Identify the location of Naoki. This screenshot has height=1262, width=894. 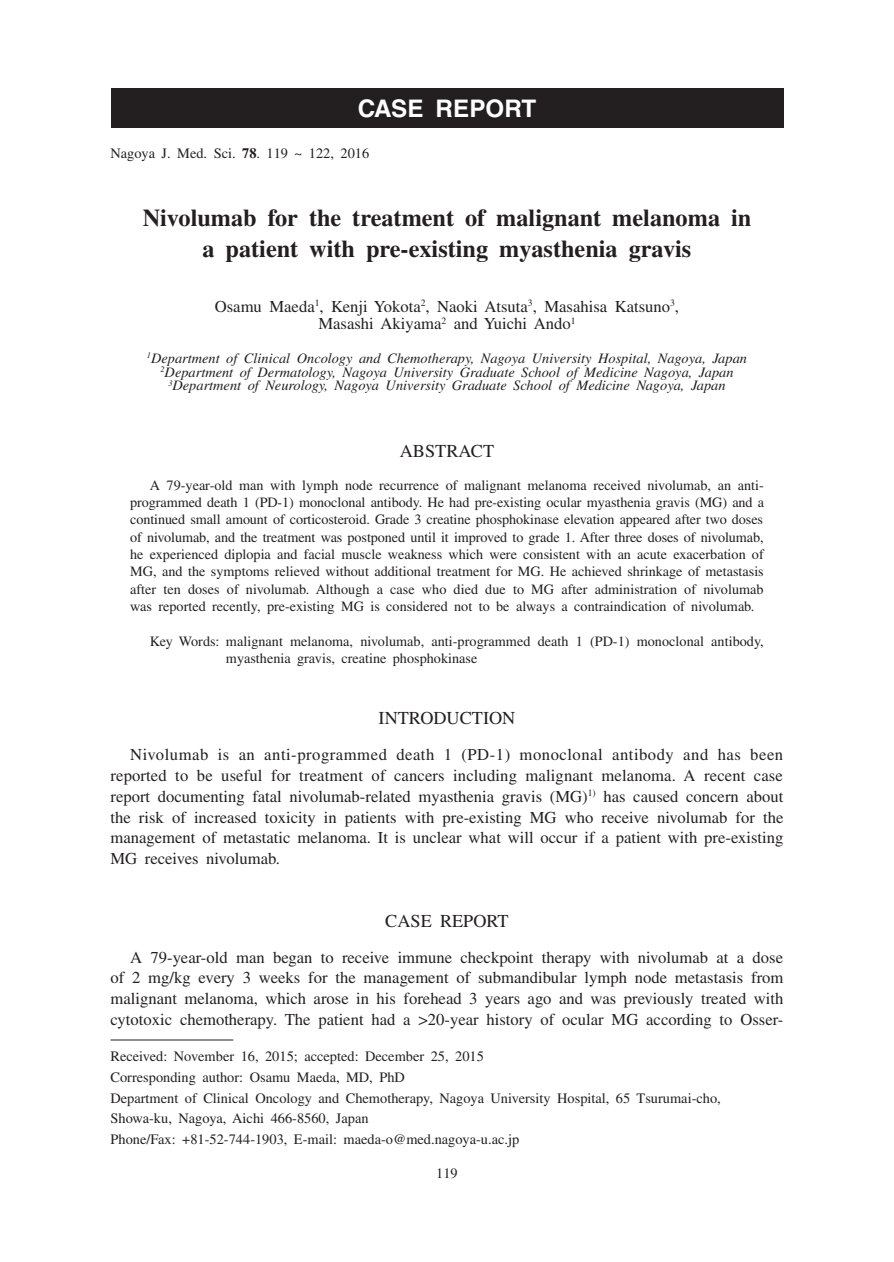
(457, 306).
